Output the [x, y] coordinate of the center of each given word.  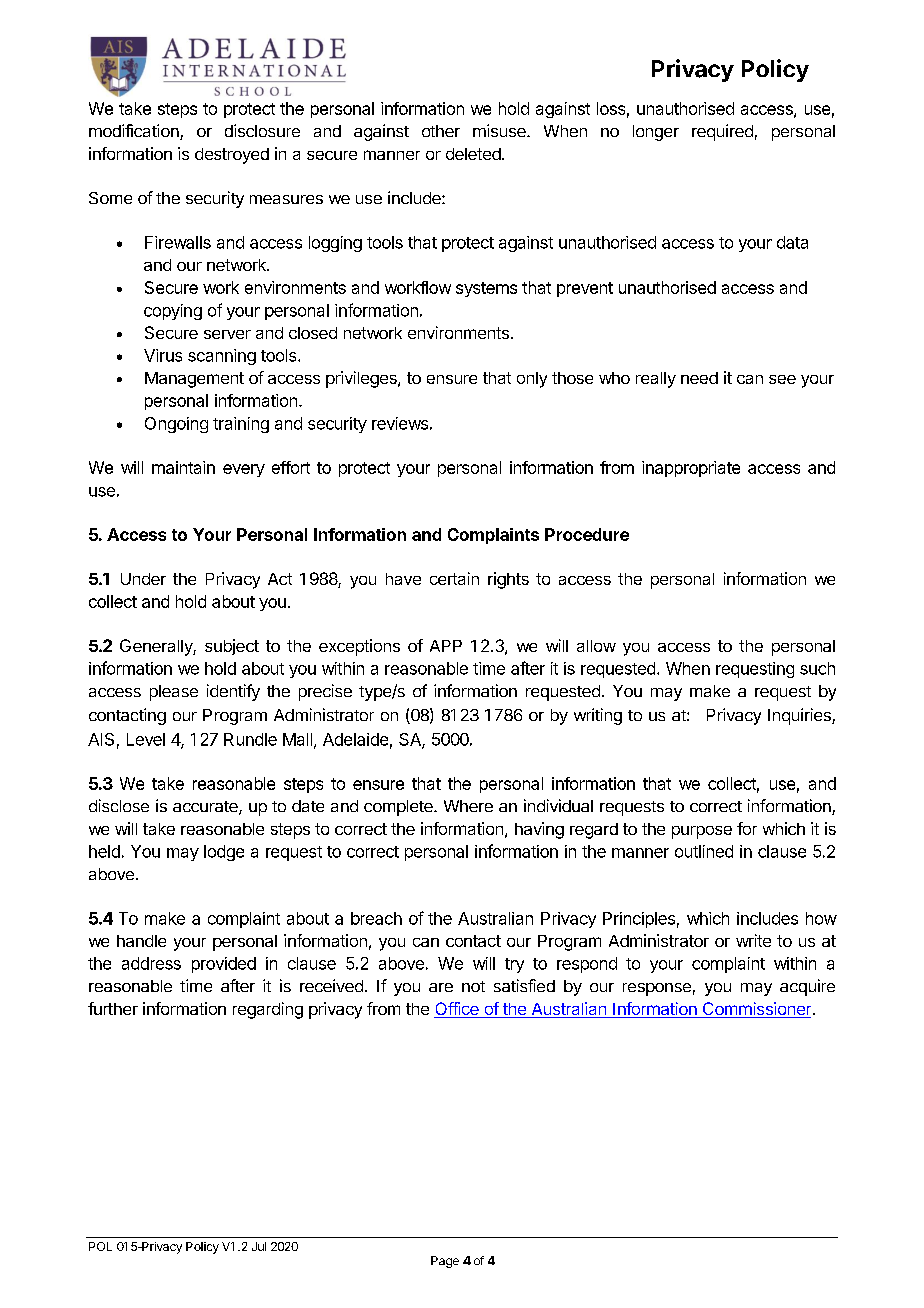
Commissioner [755, 1010]
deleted [473, 154]
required [722, 132]
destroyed [232, 156]
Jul [259, 1246]
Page [445, 1262]
